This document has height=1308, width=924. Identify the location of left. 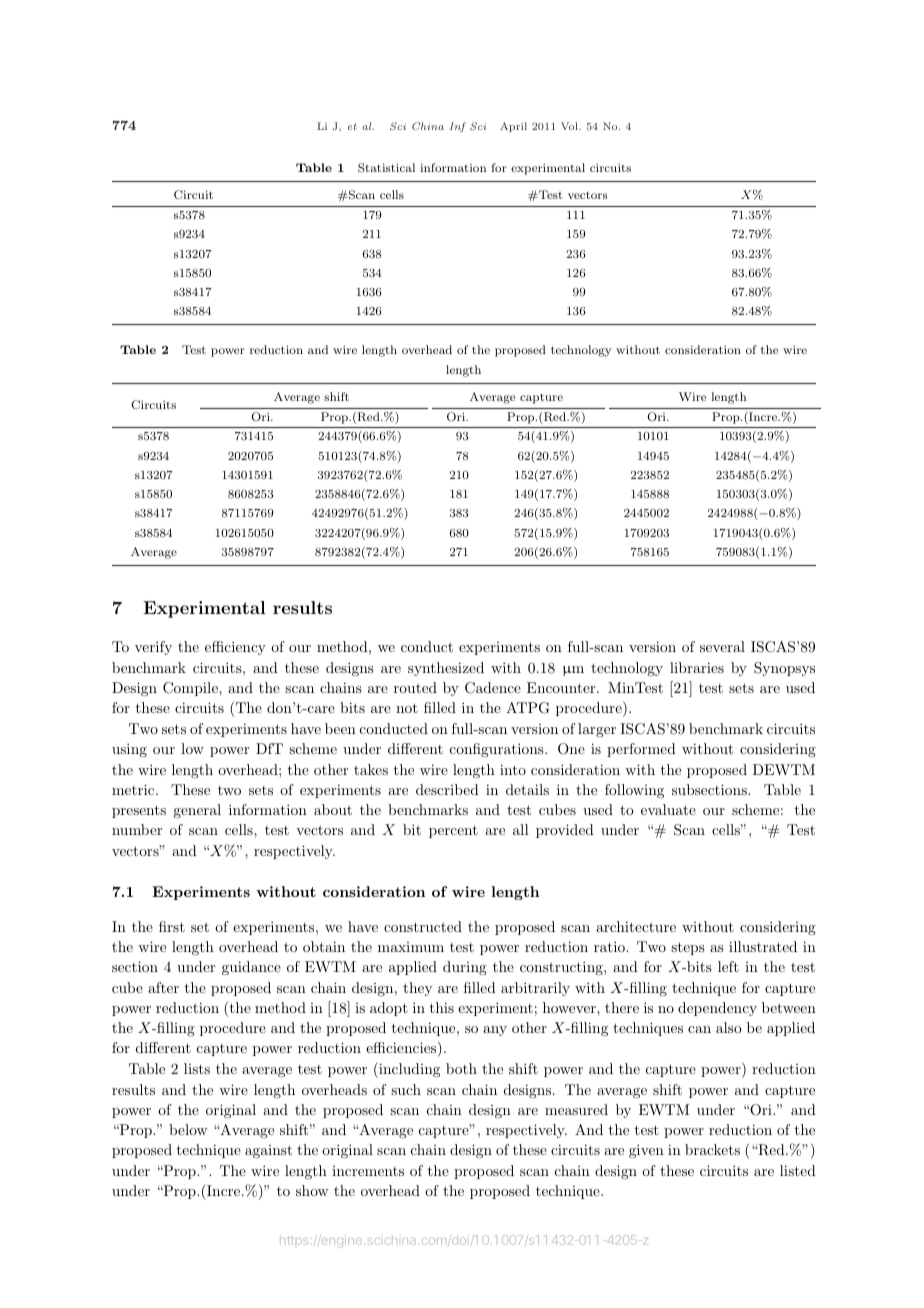
(728, 966).
